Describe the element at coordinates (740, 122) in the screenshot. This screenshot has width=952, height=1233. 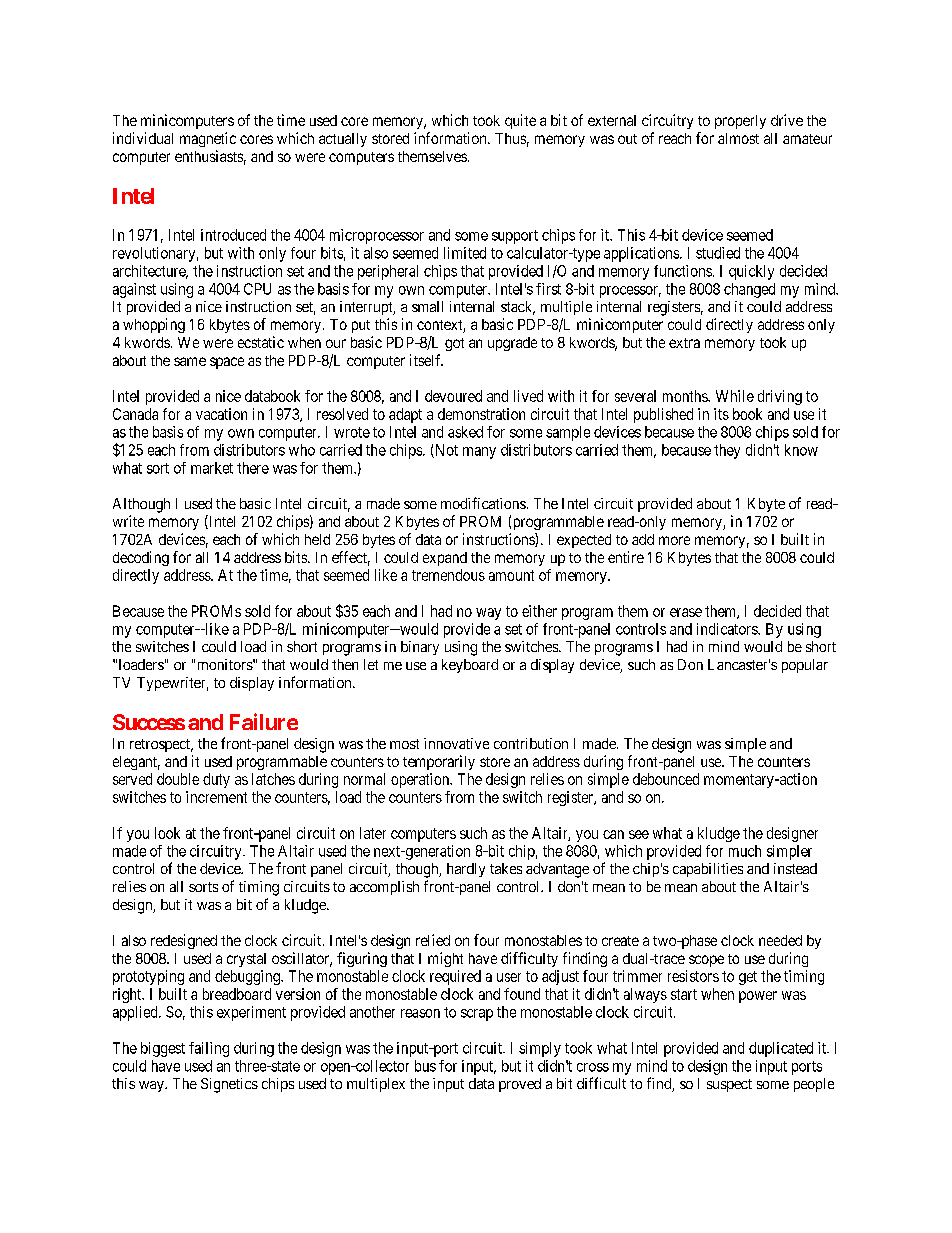
I see `properly` at that location.
